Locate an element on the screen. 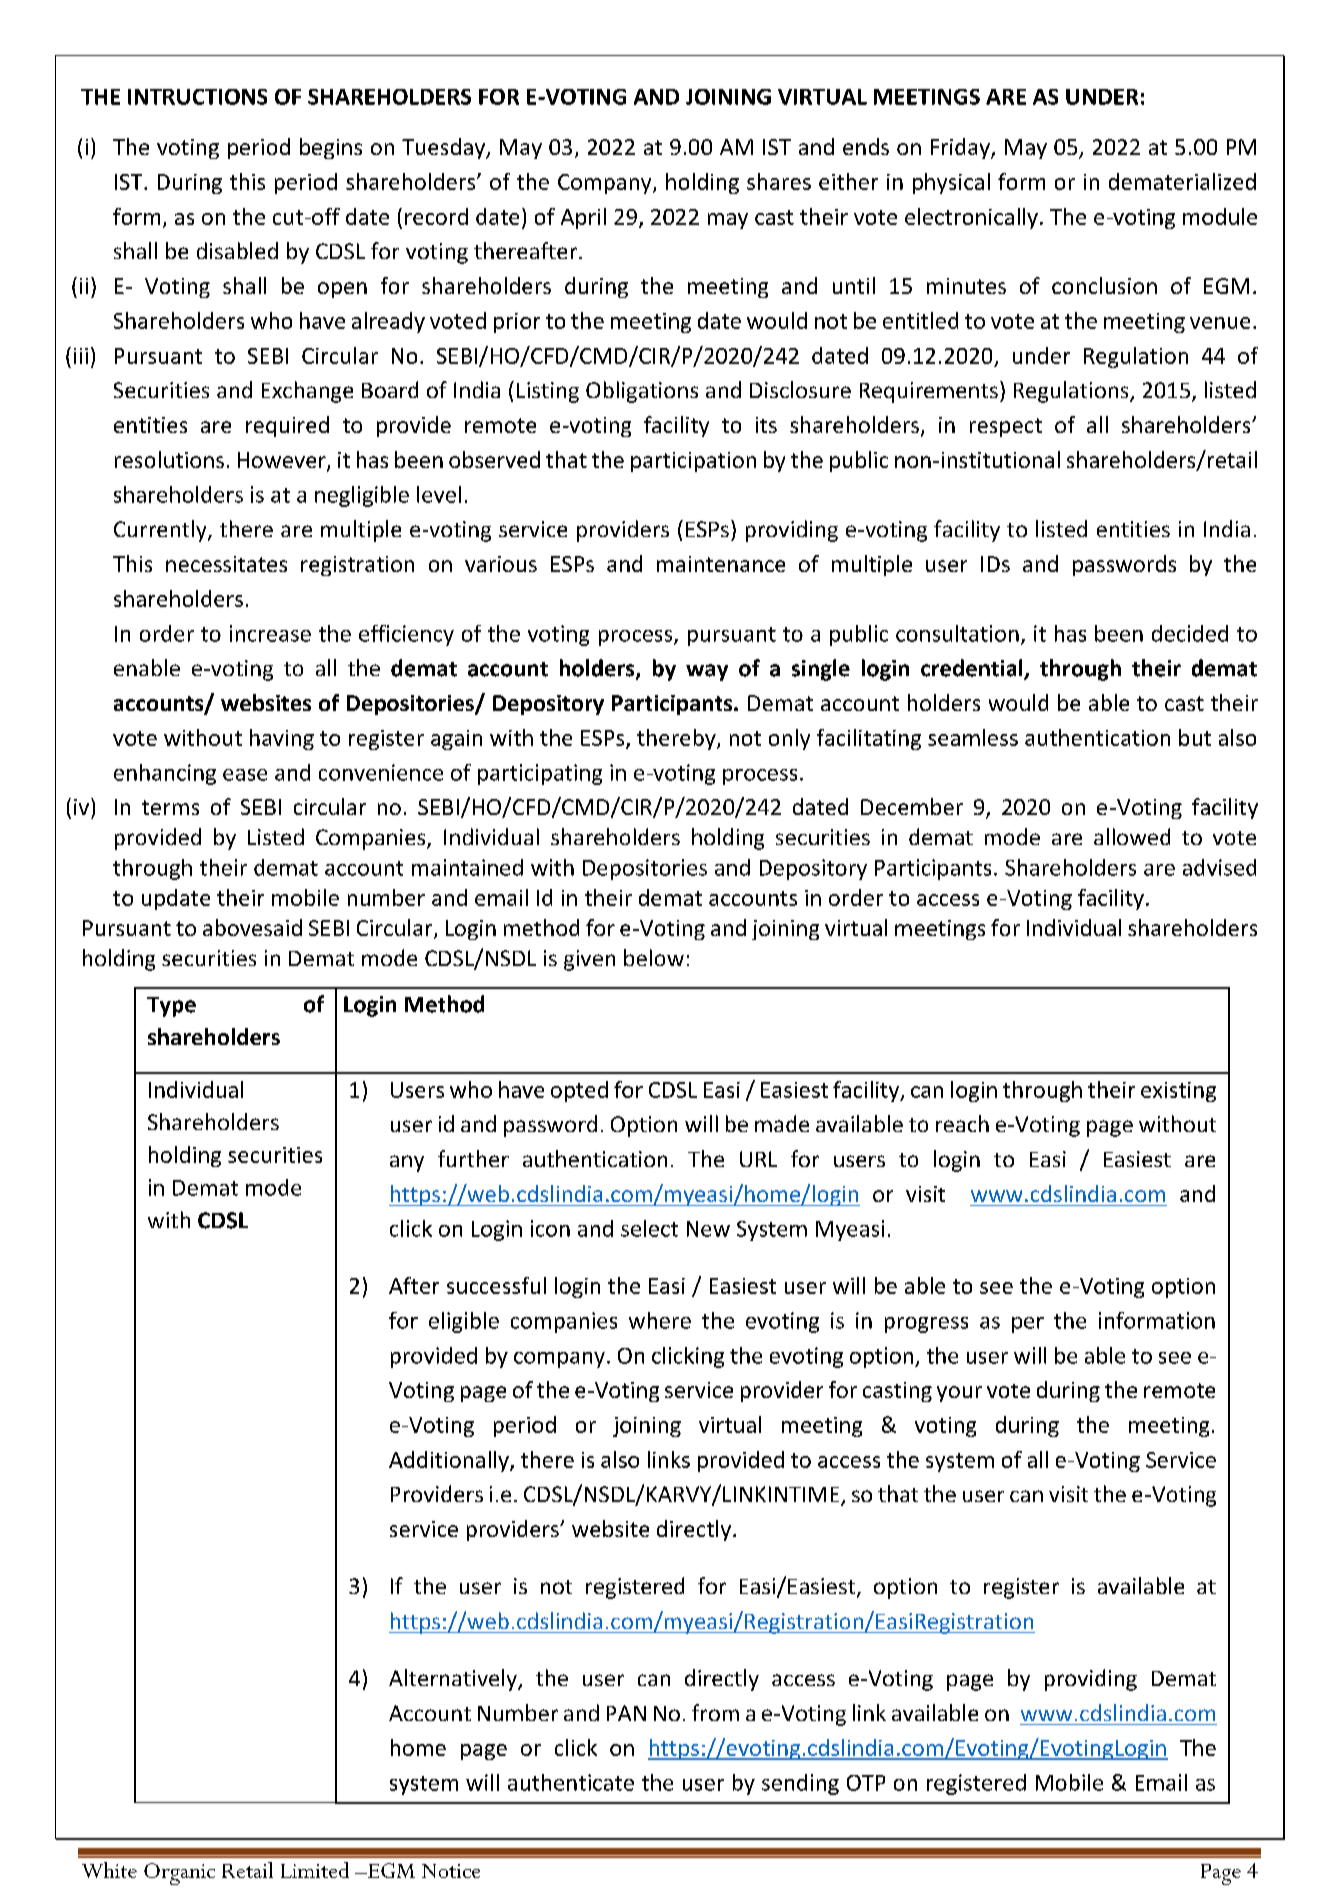 This screenshot has height=1894, width=1339. electronically is located at coordinates (971, 218).
